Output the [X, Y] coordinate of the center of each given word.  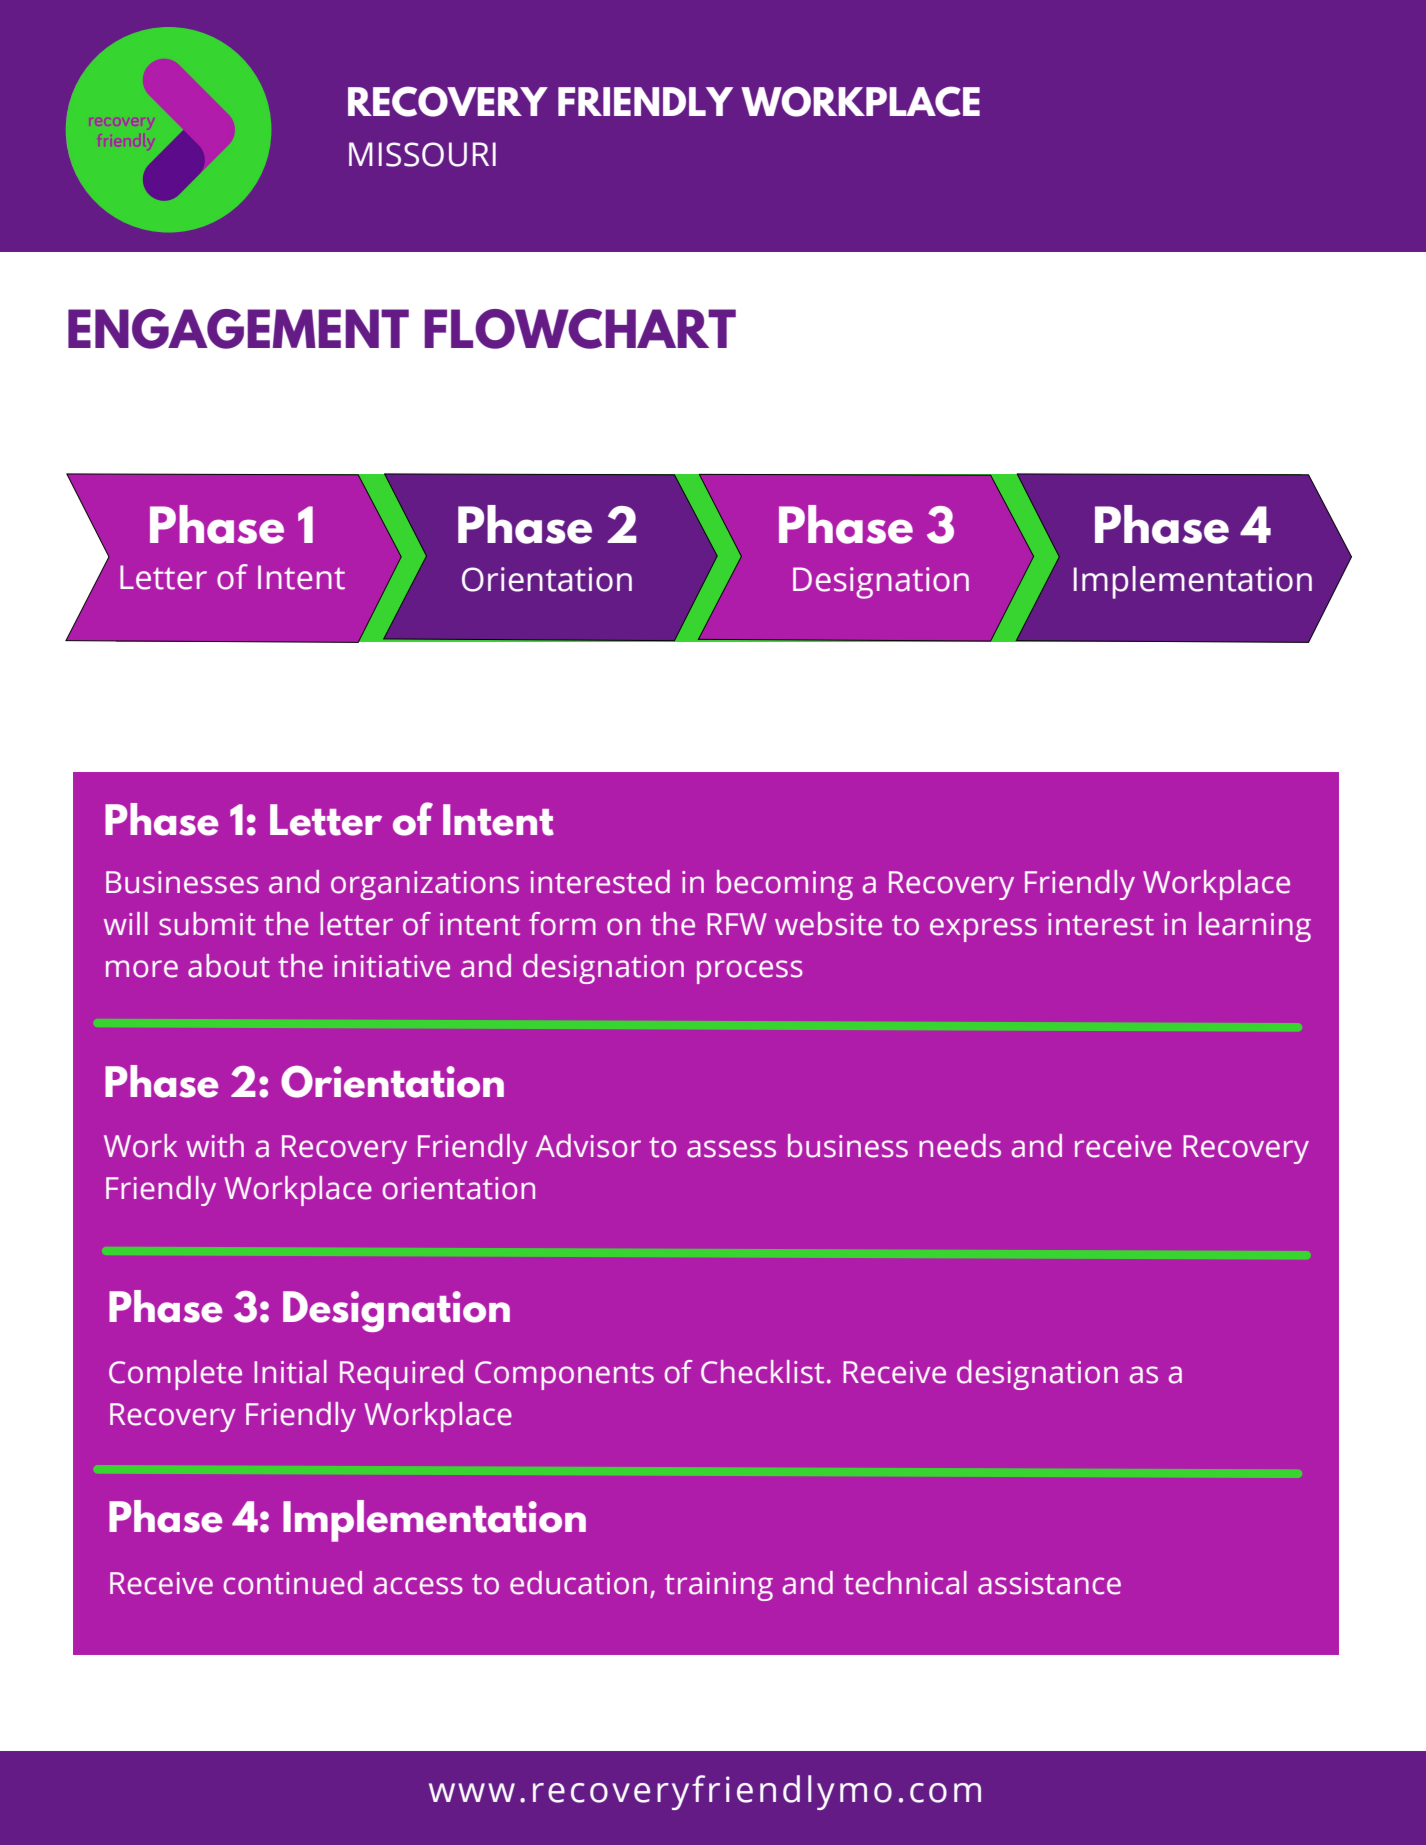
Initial [290, 1372]
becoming [785, 885]
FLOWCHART [580, 329]
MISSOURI [422, 154]
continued [293, 1583]
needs [960, 1146]
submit [207, 924]
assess [731, 1149]
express [983, 930]
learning [1255, 927]
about [229, 966]
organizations [425, 885]
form [562, 924]
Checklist [762, 1372]
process [750, 972]
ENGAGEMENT [238, 329]
